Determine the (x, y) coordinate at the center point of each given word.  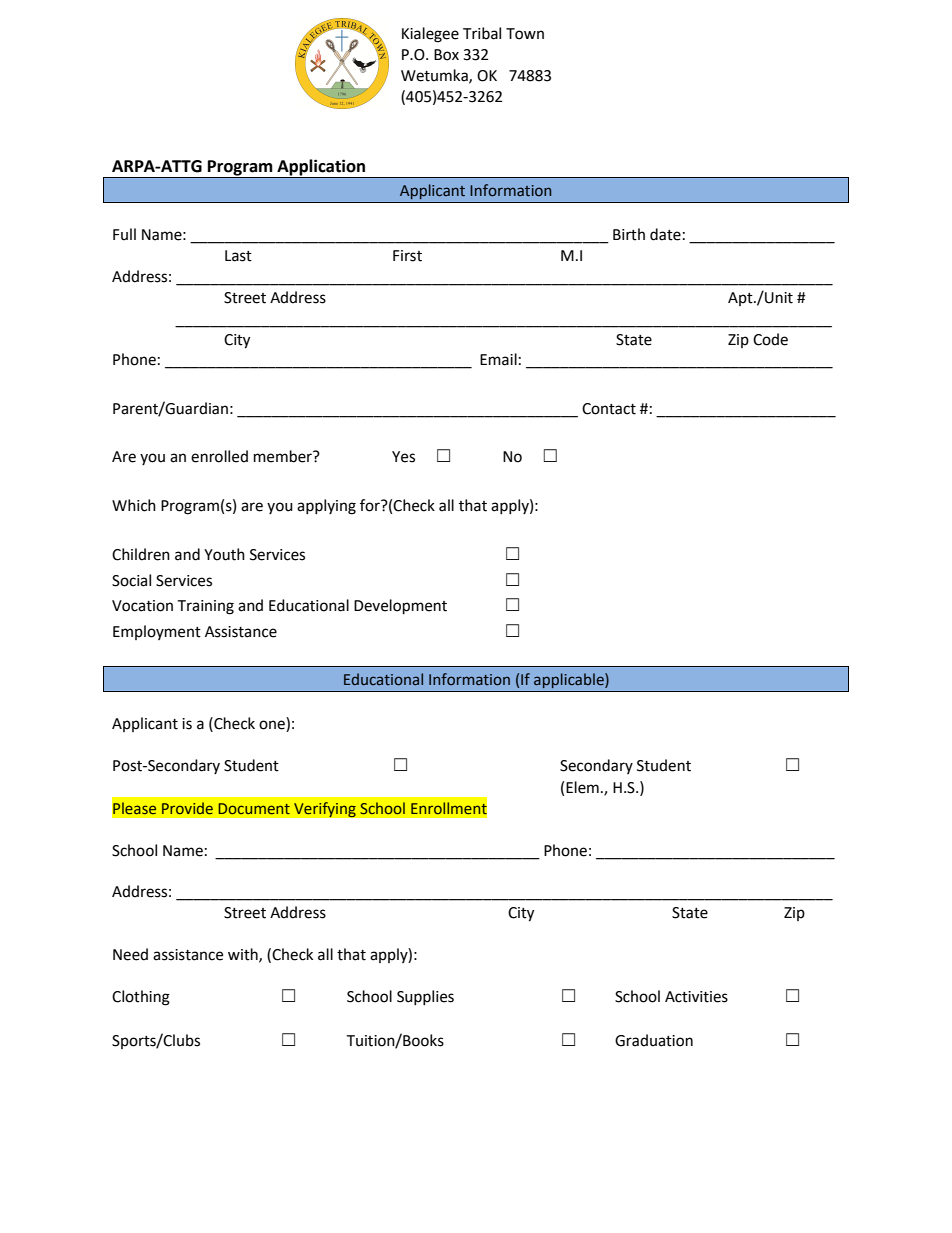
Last (238, 256)
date (665, 234)
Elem (582, 787)
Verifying (325, 810)
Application (321, 168)
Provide (187, 808)
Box (446, 55)
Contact (609, 409)
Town (525, 34)
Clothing (141, 998)
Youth (224, 554)
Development (400, 607)
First (407, 256)
